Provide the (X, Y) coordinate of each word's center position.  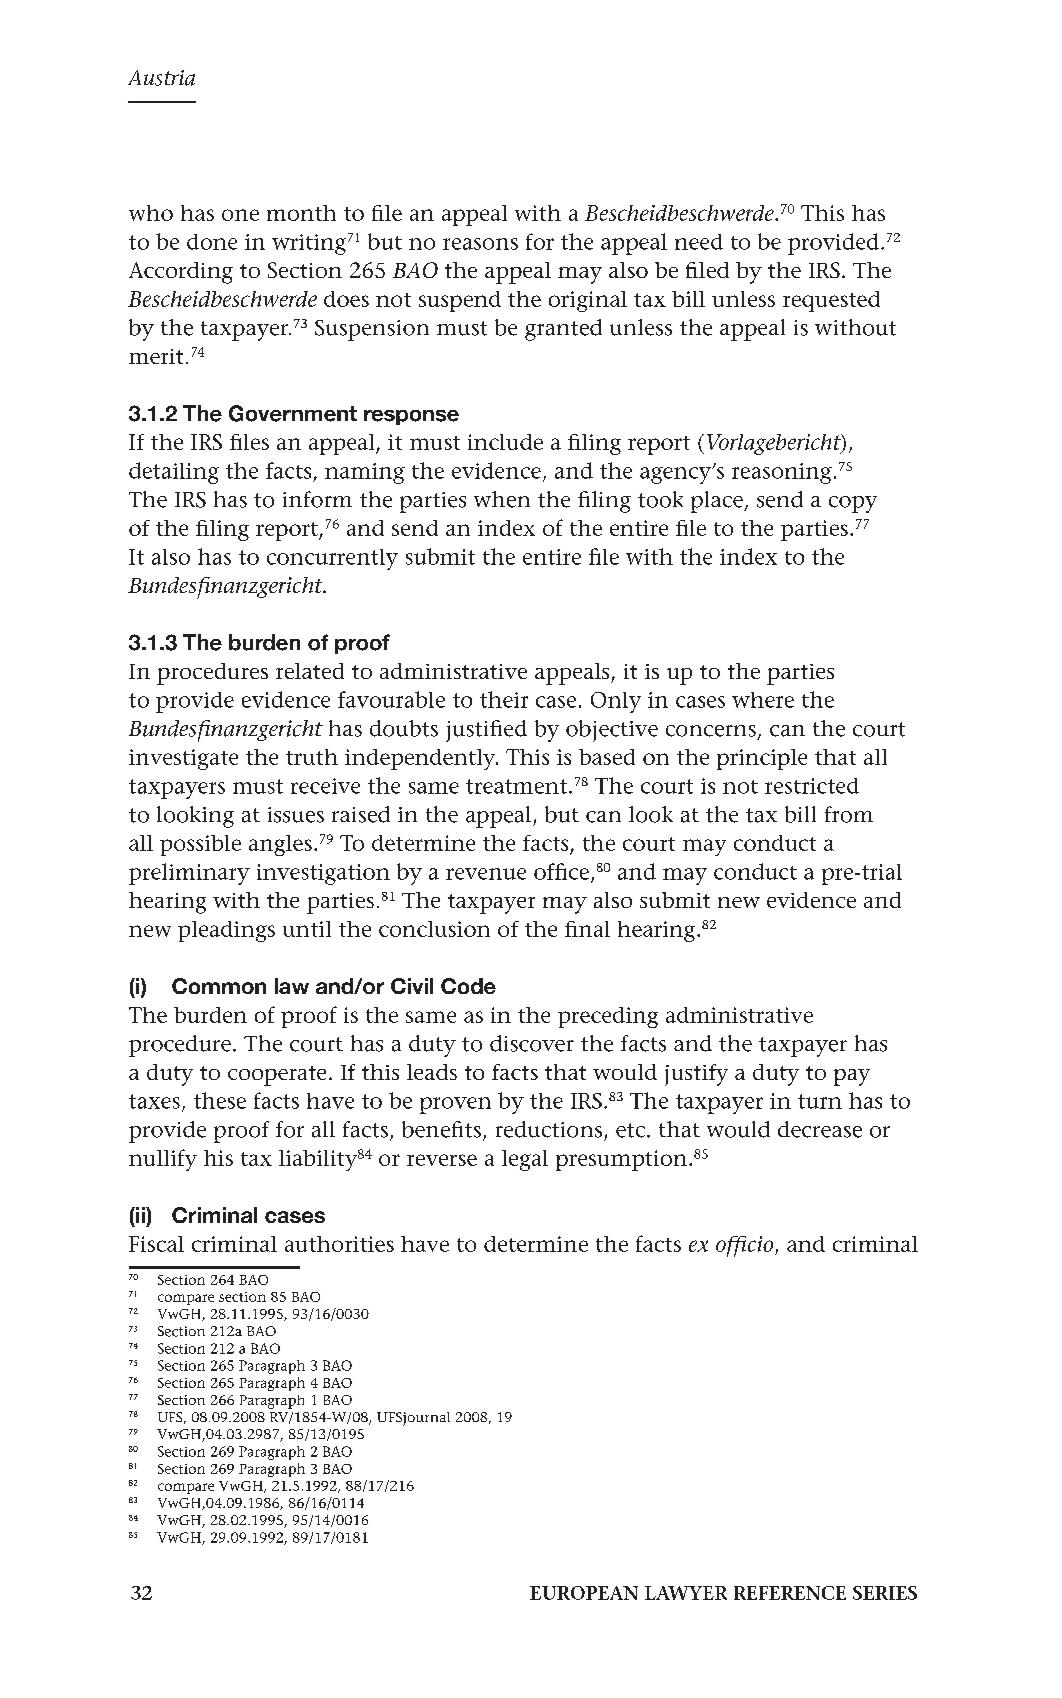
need (699, 242)
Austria (161, 78)
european (584, 1593)
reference (790, 1593)
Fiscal (156, 1244)
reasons (480, 244)
